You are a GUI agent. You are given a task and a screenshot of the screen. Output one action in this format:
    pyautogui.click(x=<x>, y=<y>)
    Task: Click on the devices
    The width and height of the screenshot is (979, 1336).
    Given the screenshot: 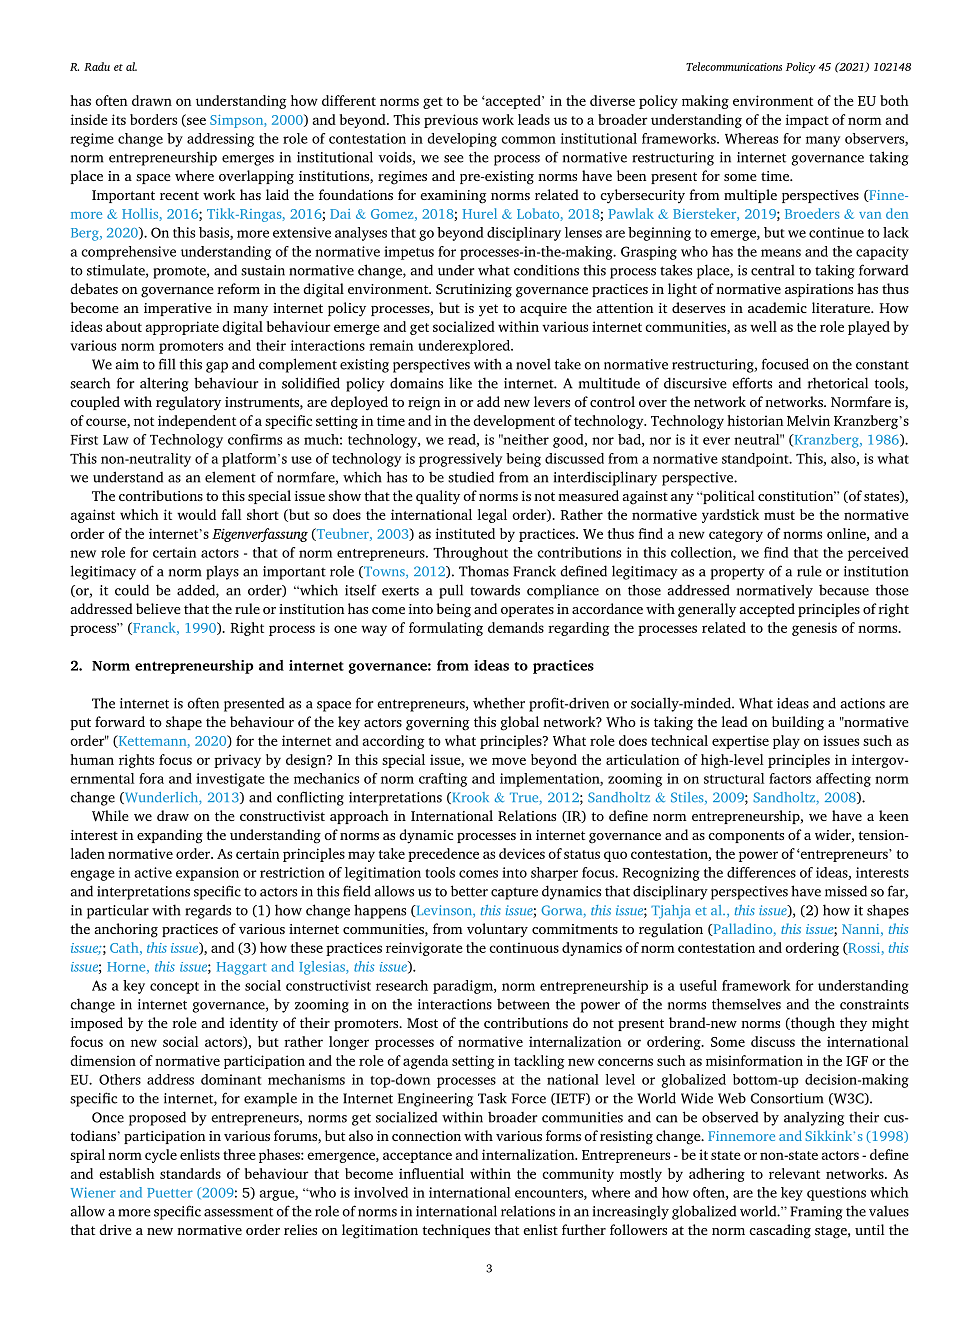 What is the action you would take?
    pyautogui.click(x=522, y=853)
